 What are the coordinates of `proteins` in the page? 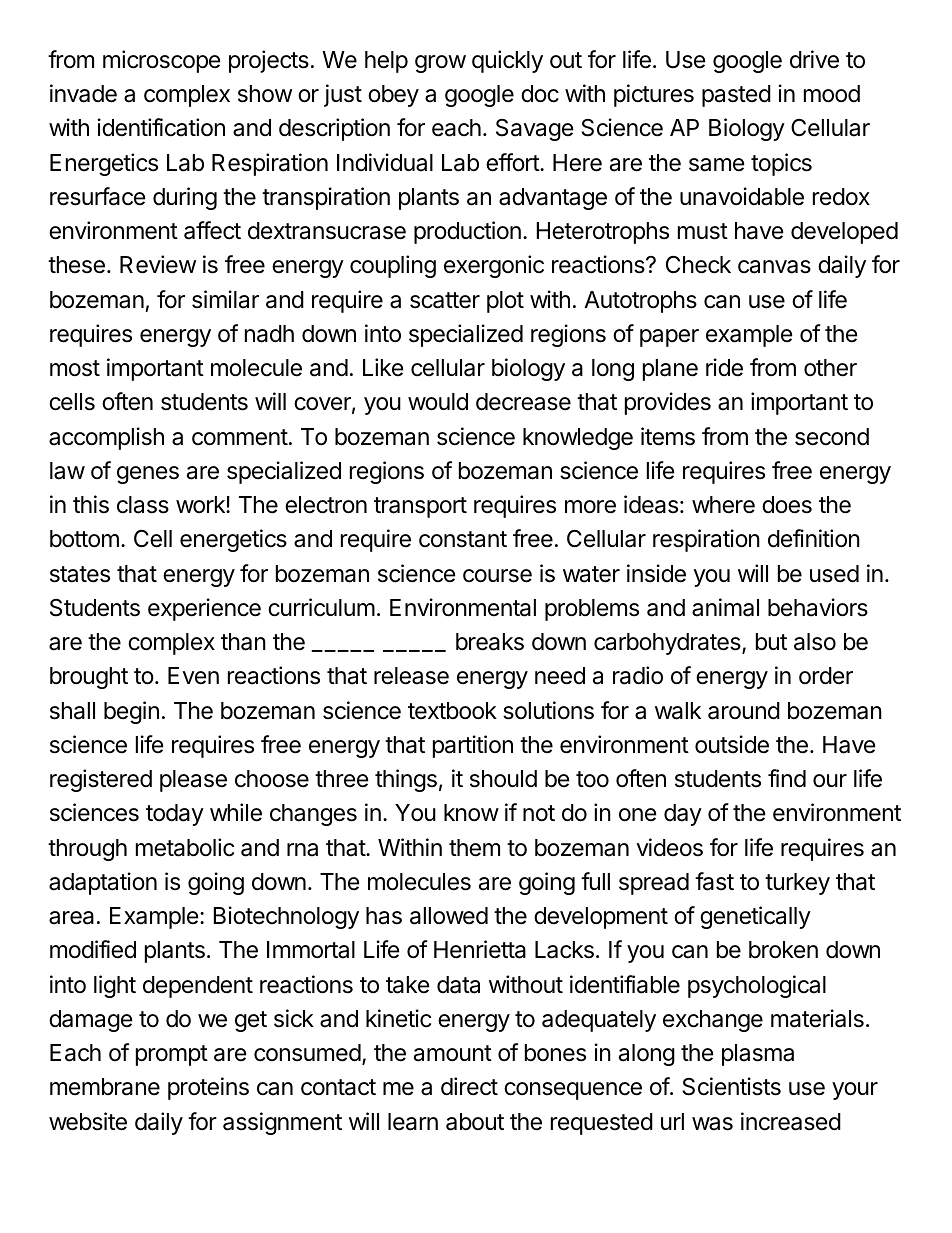 It's located at (208, 1088).
